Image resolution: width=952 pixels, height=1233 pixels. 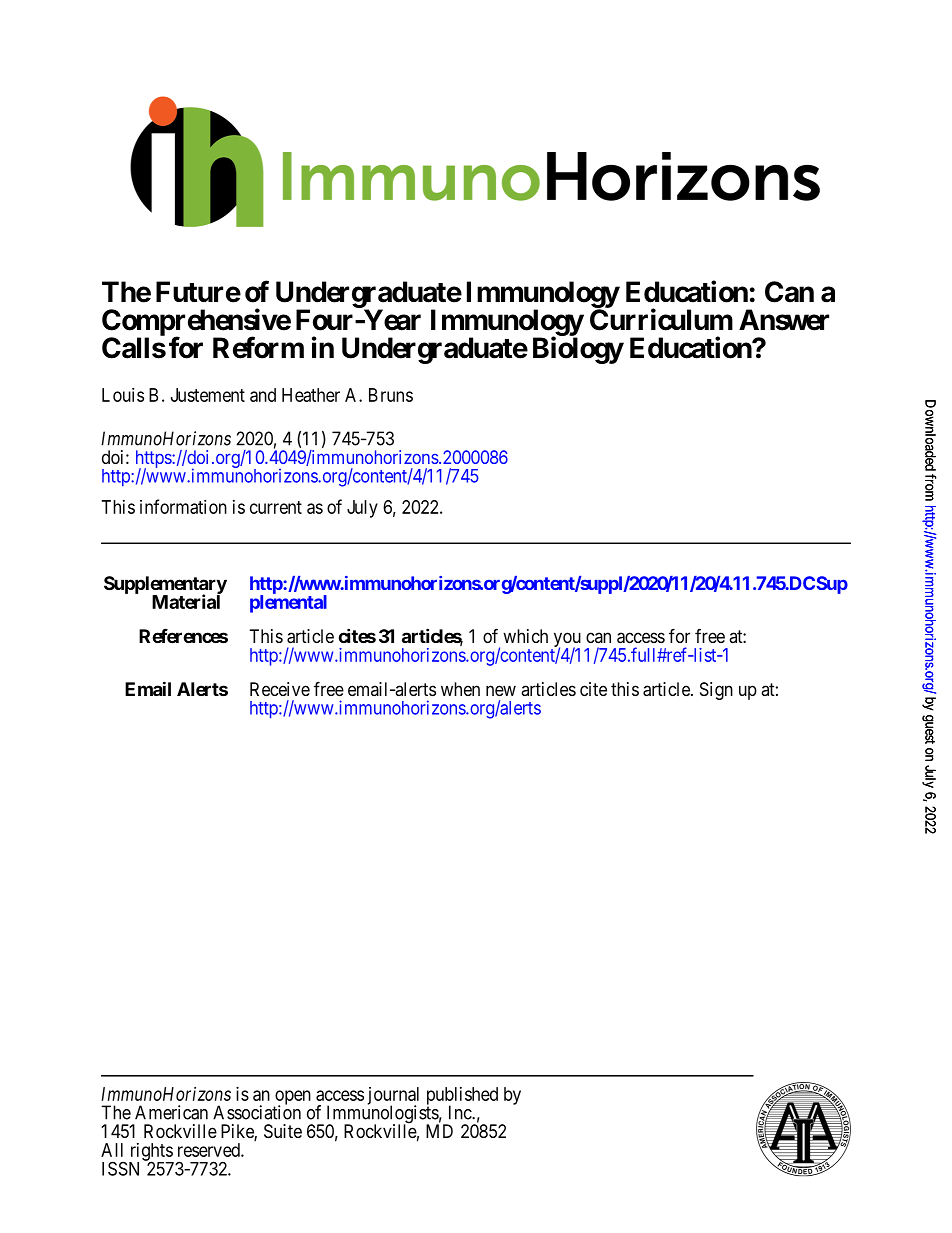 I want to click on Curriculum, so click(x=661, y=319).
